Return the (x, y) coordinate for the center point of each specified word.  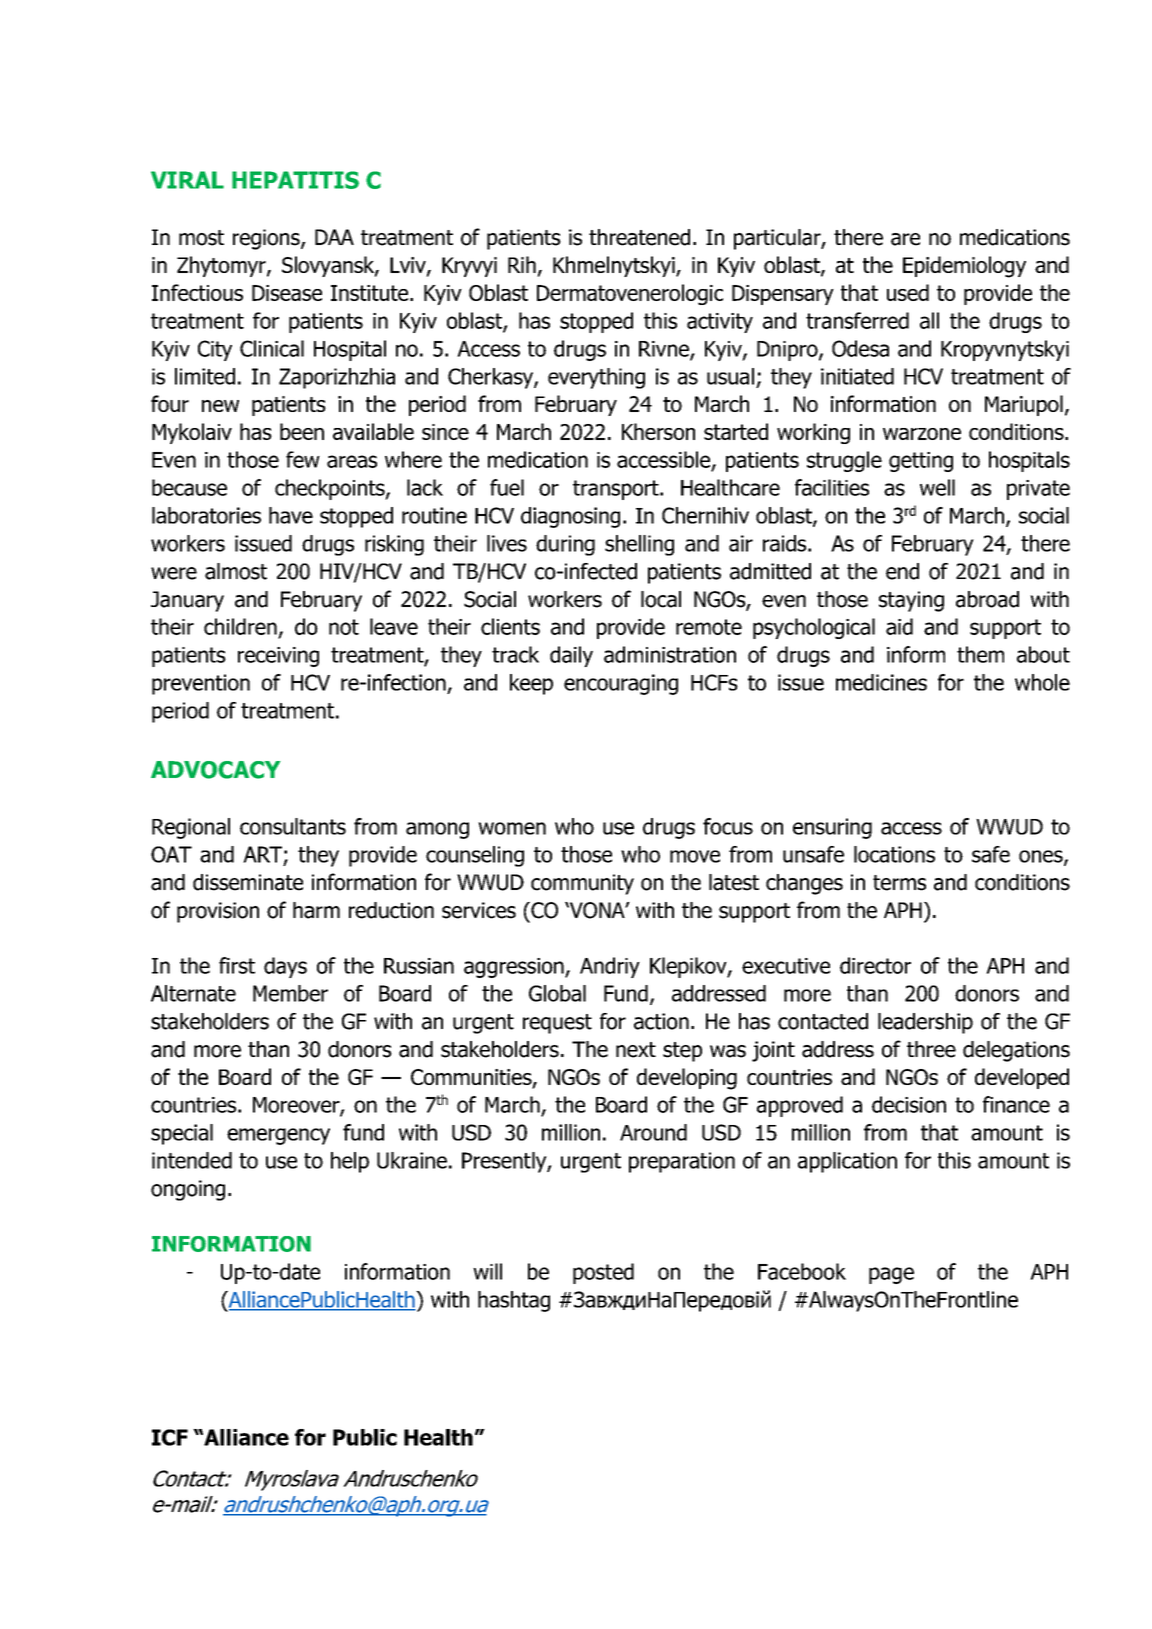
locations (894, 854)
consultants (293, 826)
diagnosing (570, 517)
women (512, 828)
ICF (170, 1437)
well (937, 487)
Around (653, 1132)
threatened (639, 237)
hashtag (514, 1301)
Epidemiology (964, 267)
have (291, 515)
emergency (278, 1136)
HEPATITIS (295, 180)
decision (909, 1104)
